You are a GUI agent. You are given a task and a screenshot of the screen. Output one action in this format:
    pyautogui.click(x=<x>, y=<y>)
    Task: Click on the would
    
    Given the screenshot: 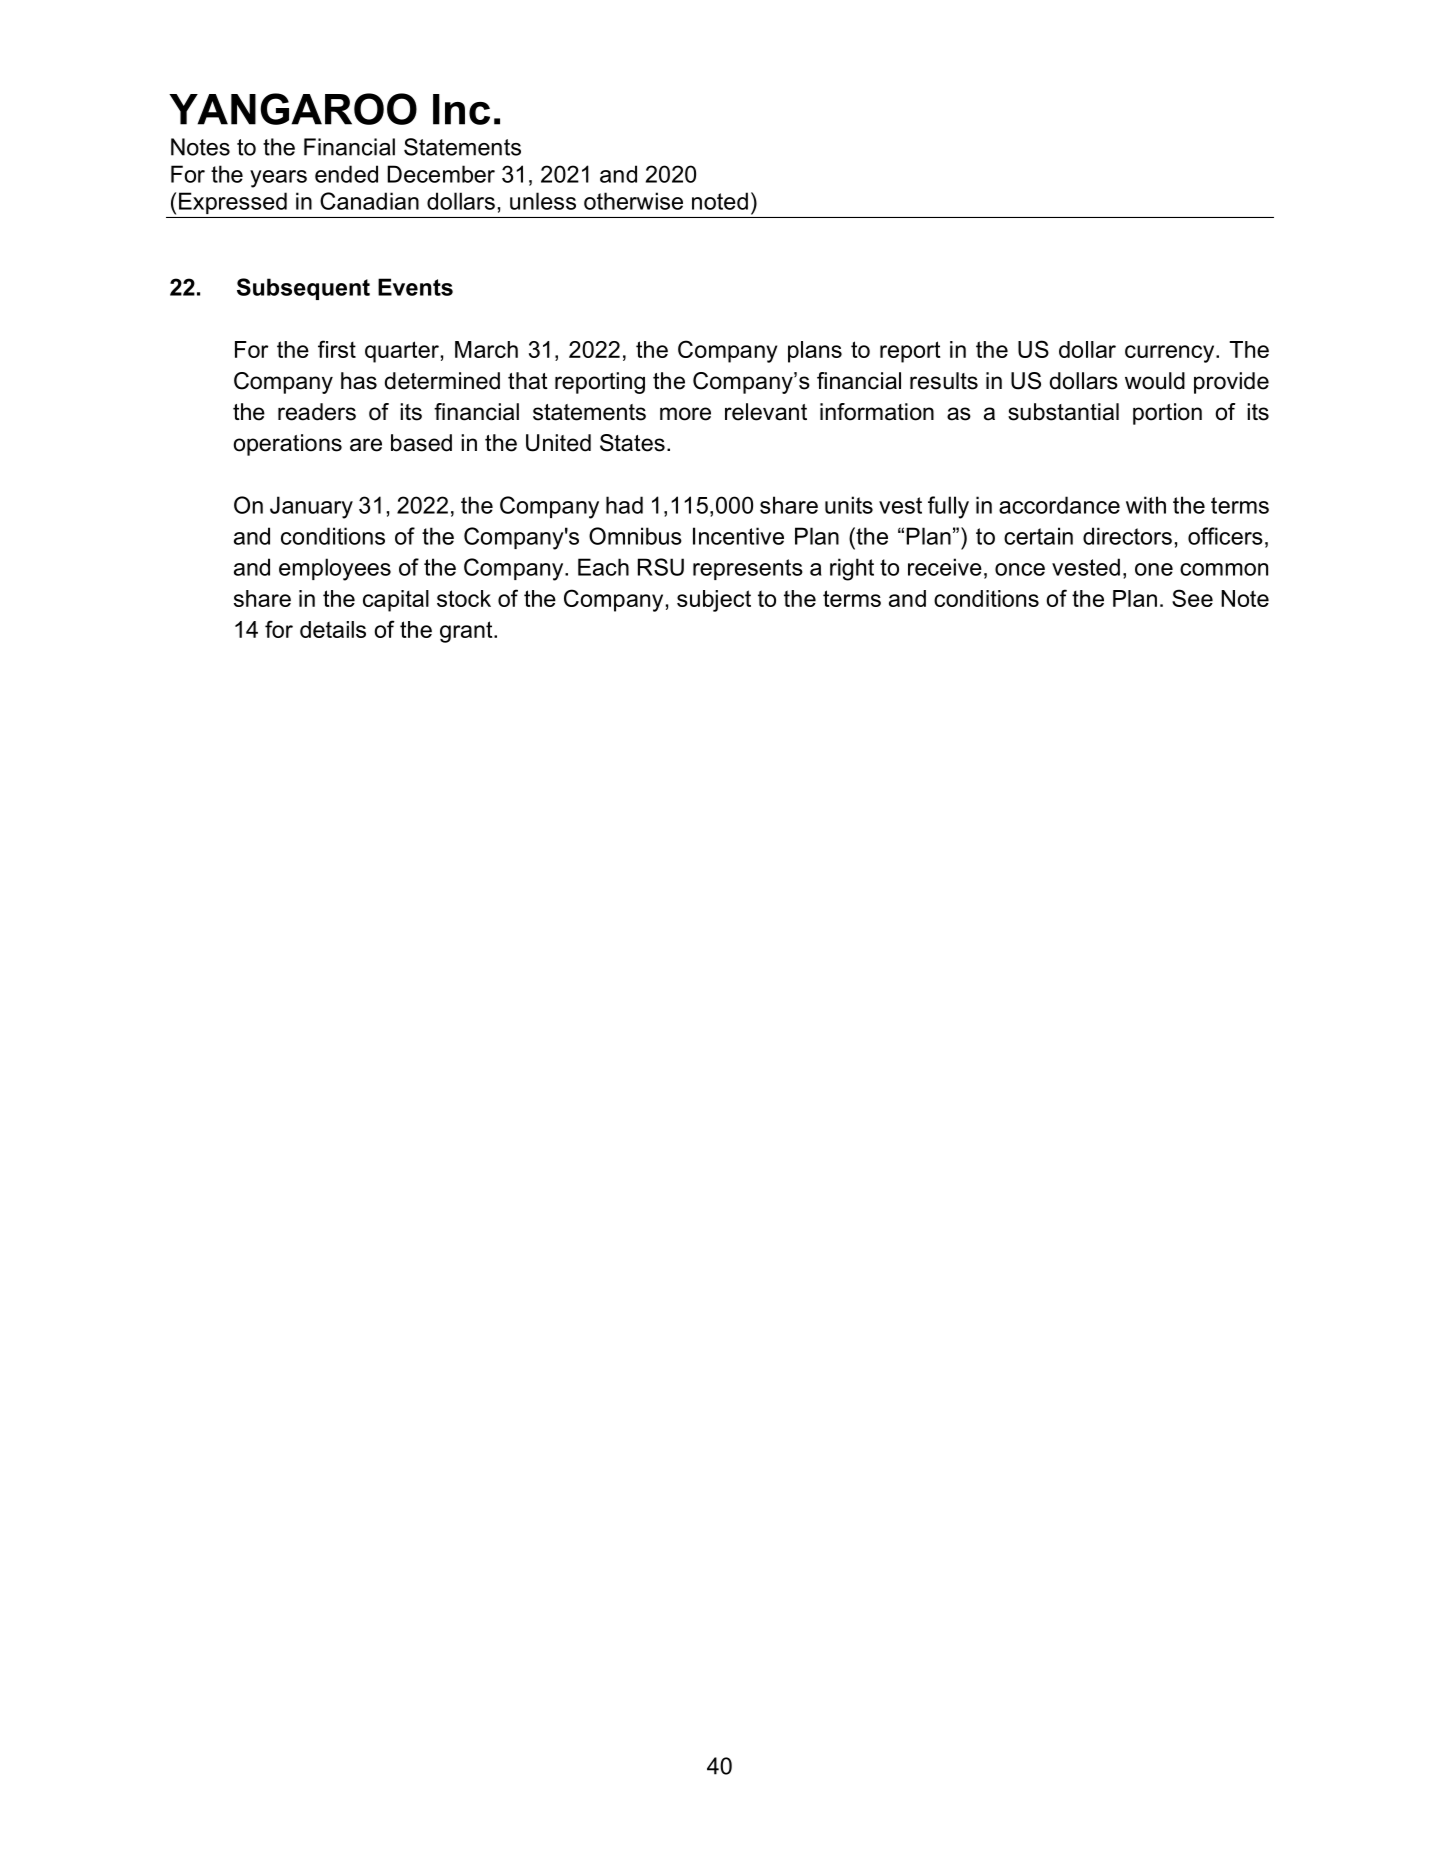 What is the action you would take?
    pyautogui.click(x=1155, y=381)
